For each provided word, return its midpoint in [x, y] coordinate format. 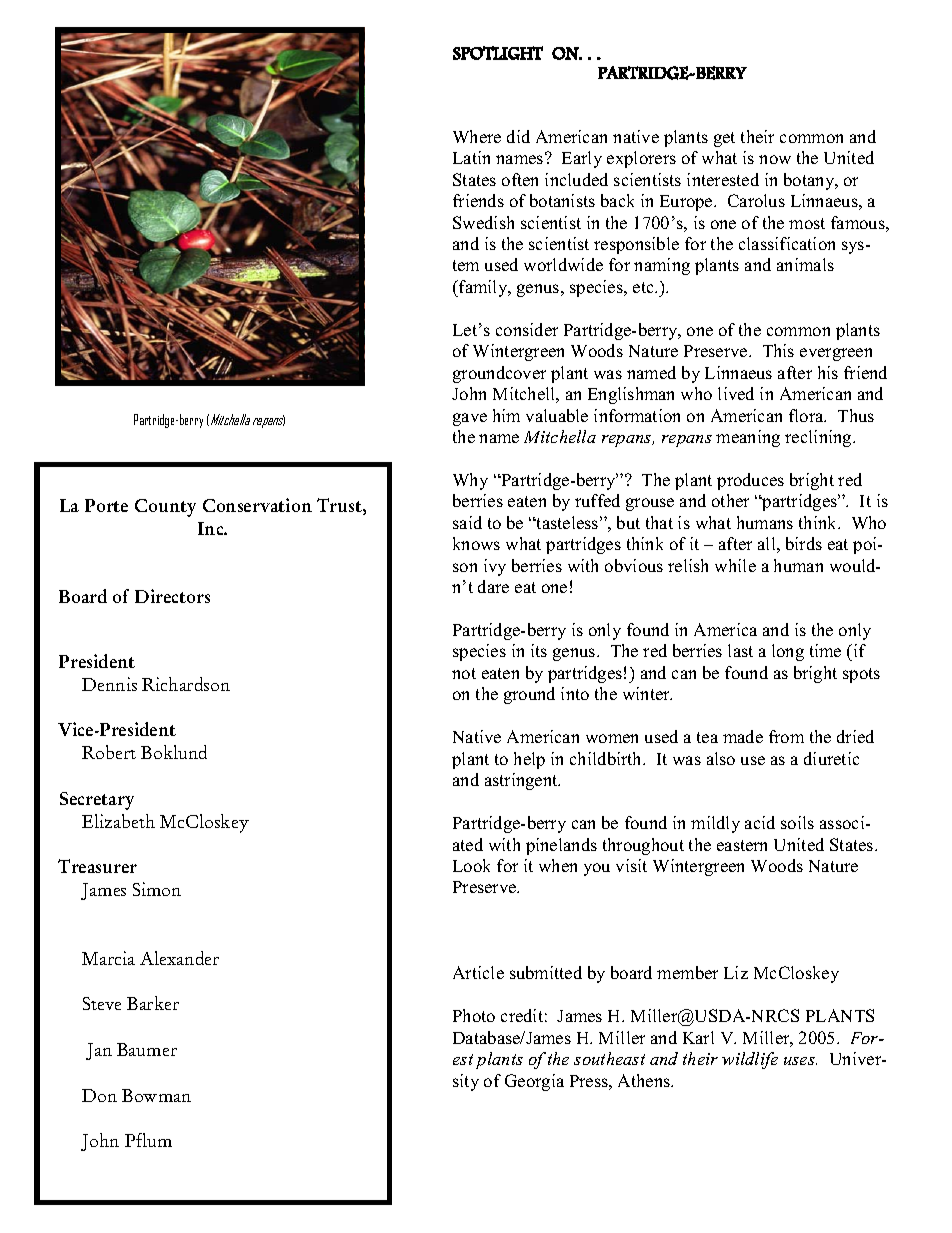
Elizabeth [118, 821]
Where [477, 136]
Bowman [156, 1095]
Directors [172, 596]
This [778, 350]
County [165, 508]
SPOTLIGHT [498, 53]
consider [527, 329]
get [724, 139]
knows [476, 543]
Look [471, 865]
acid [760, 822]
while [735, 565]
